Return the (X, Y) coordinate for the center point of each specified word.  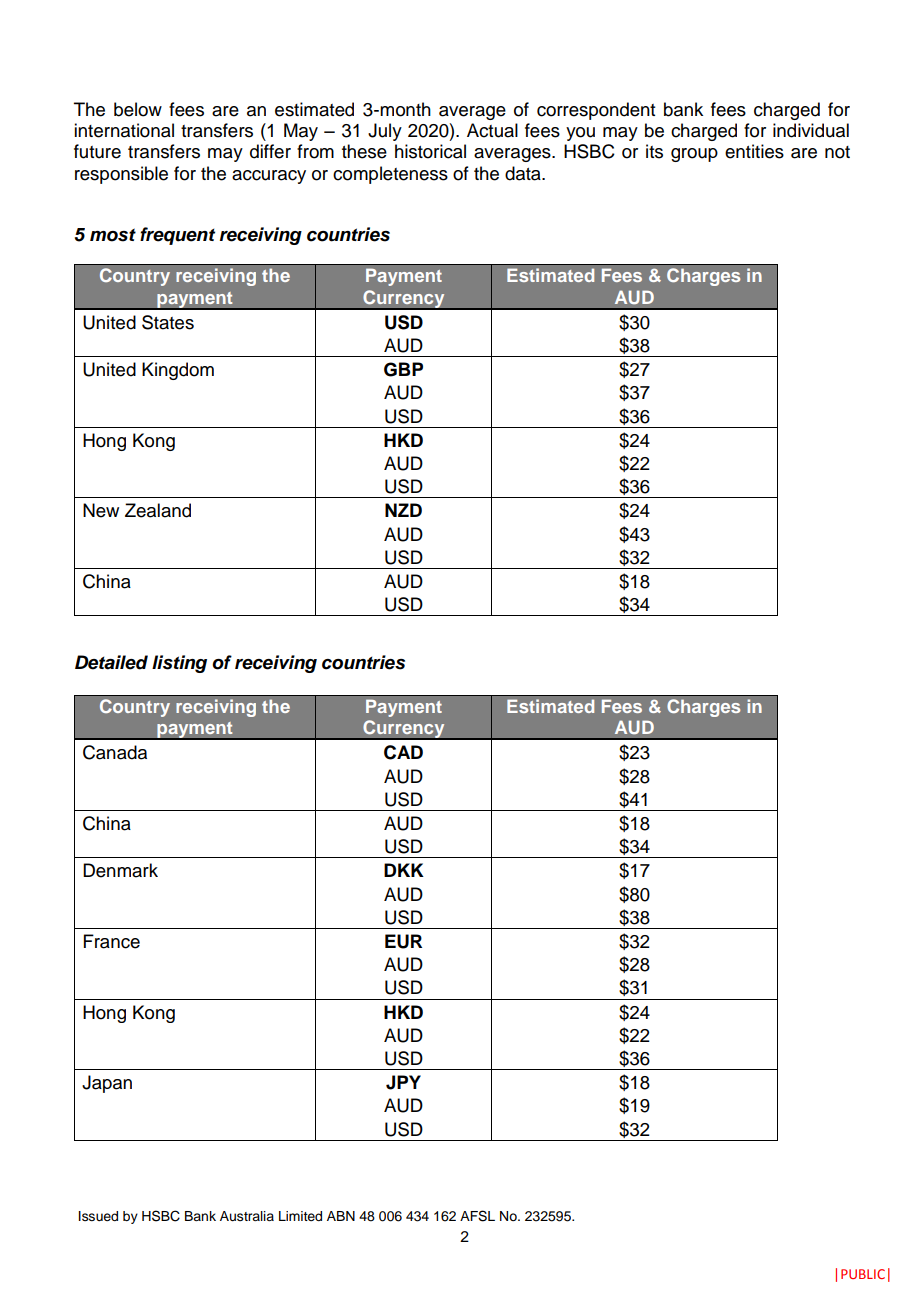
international (124, 130)
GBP (403, 369)
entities (754, 151)
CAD (403, 752)
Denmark (120, 870)
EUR (403, 941)
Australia (247, 1216)
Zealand (158, 510)
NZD (403, 510)
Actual (492, 130)
